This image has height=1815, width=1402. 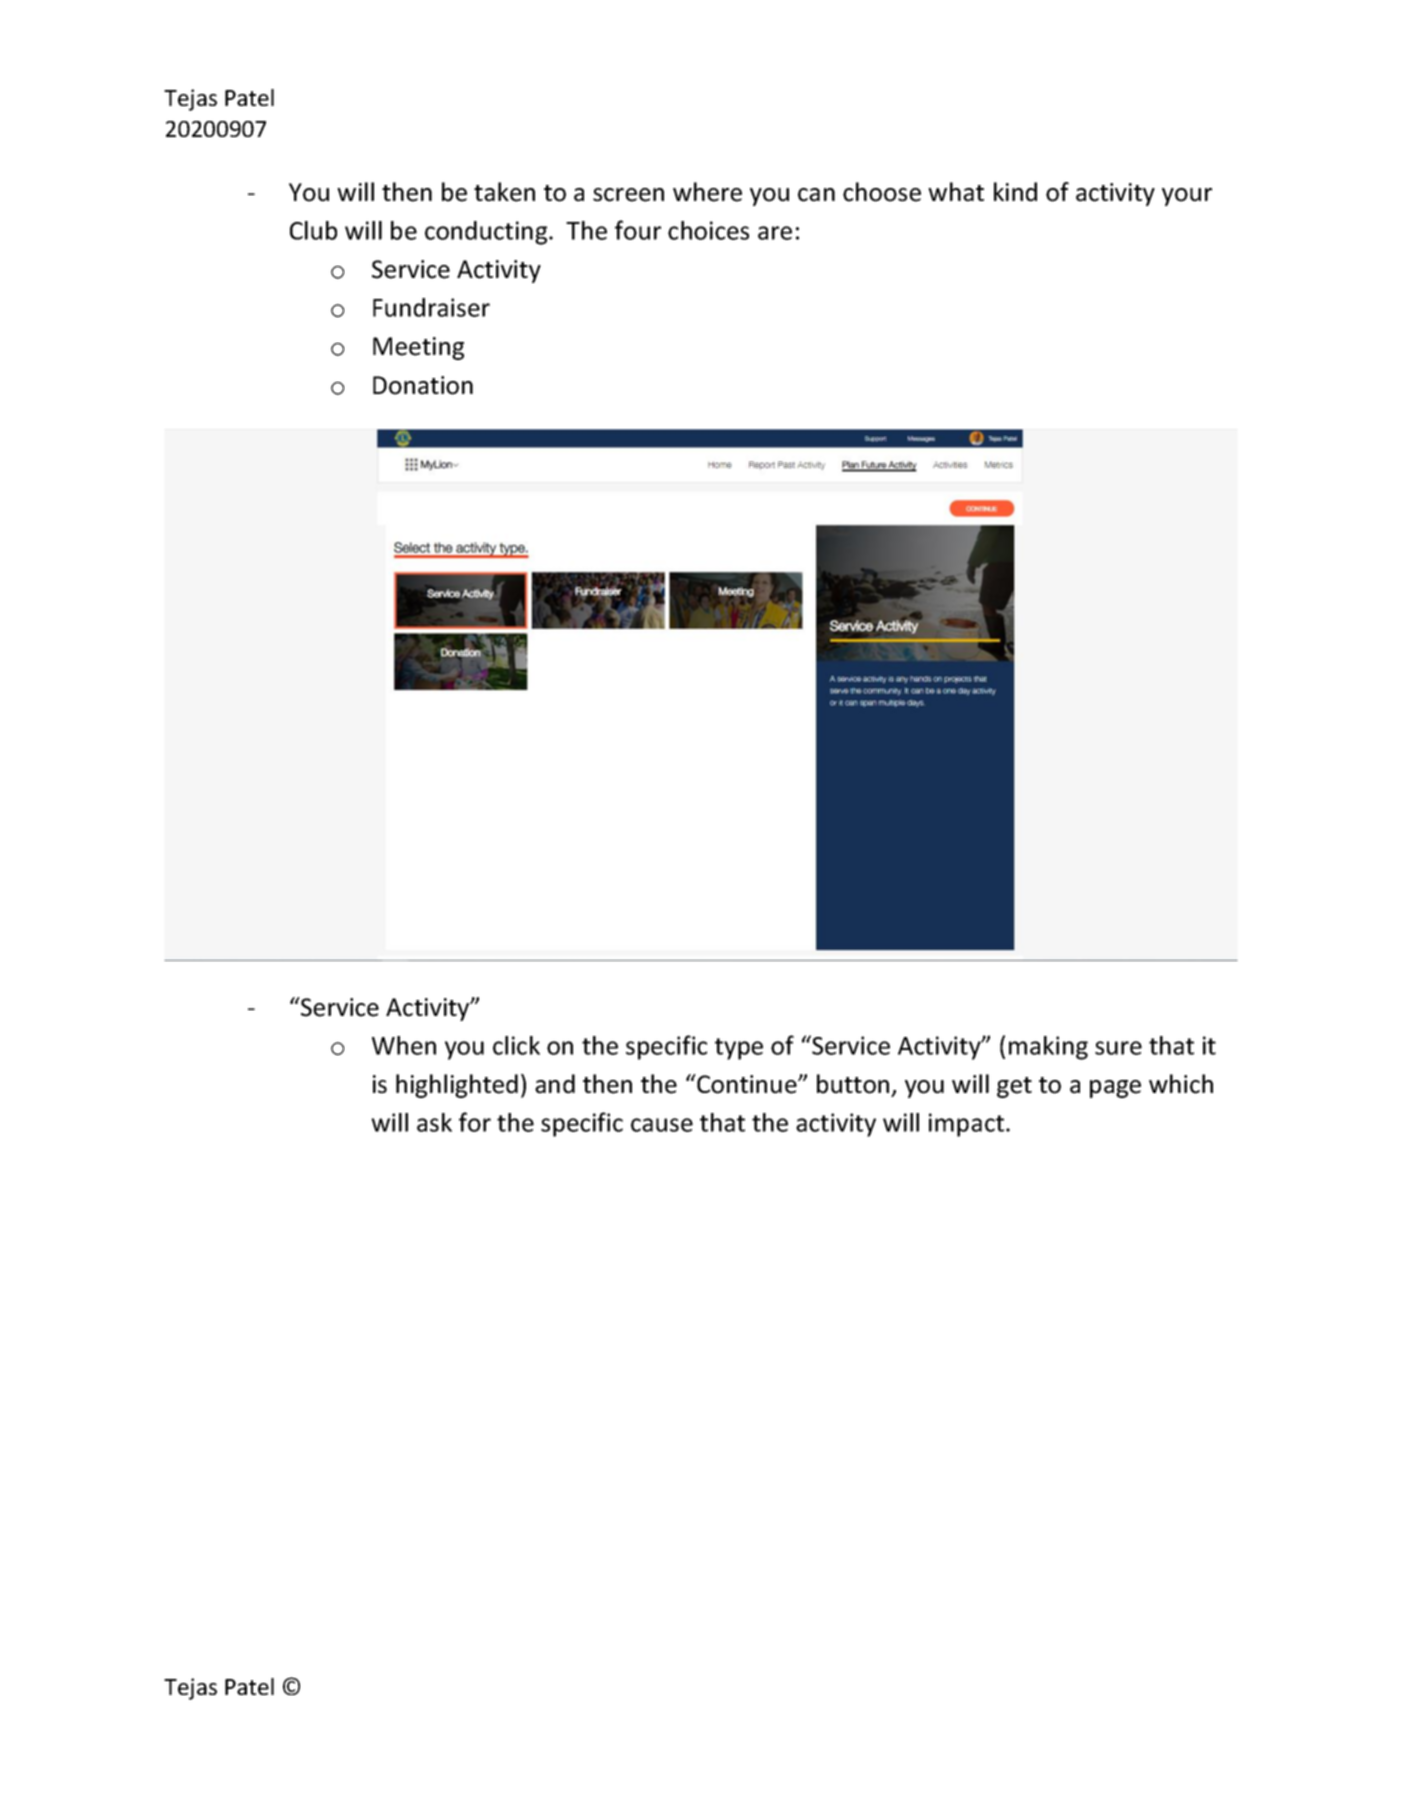 I want to click on Meeting, so click(x=418, y=348).
